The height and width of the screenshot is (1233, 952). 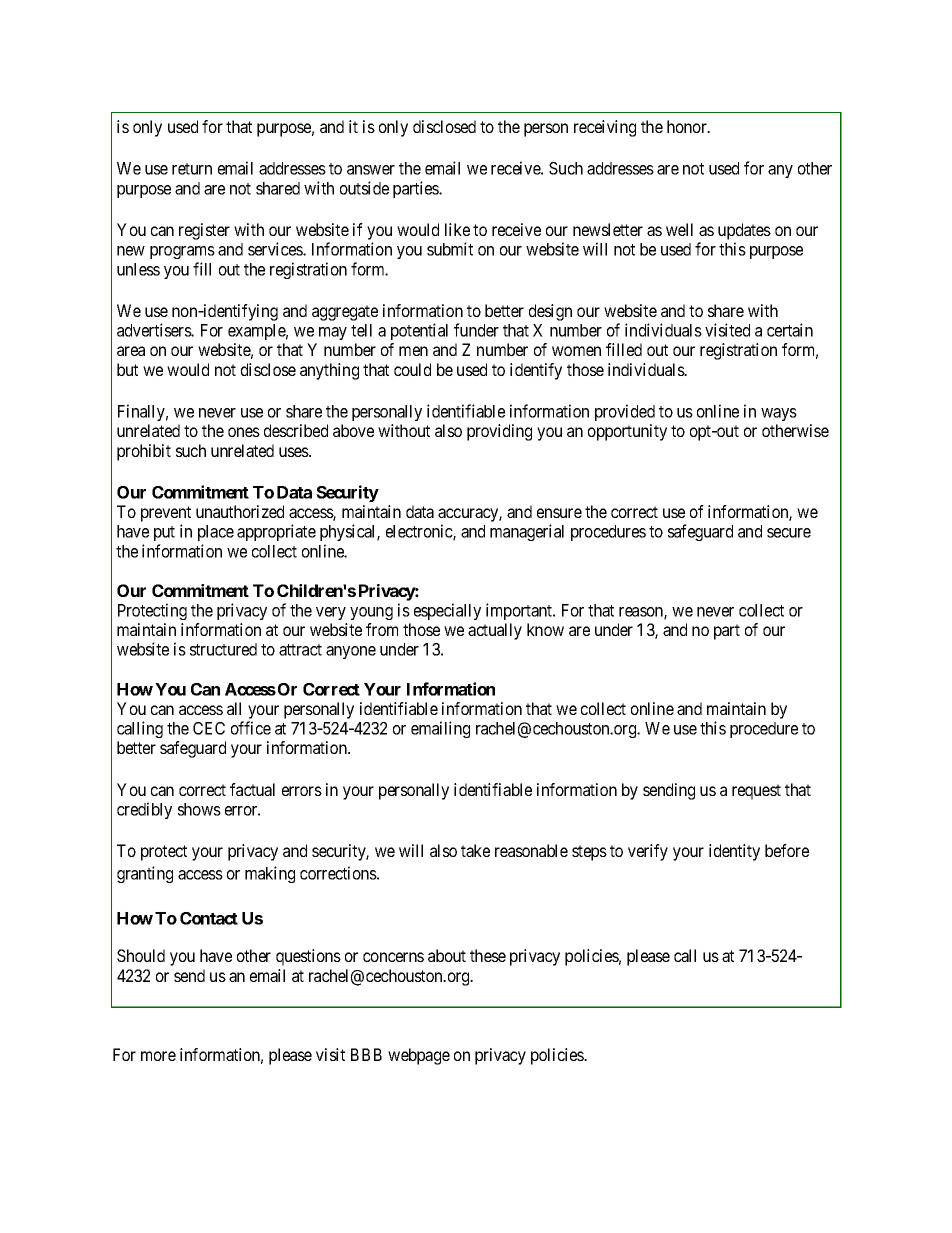 I want to click on more, so click(x=158, y=1056).
